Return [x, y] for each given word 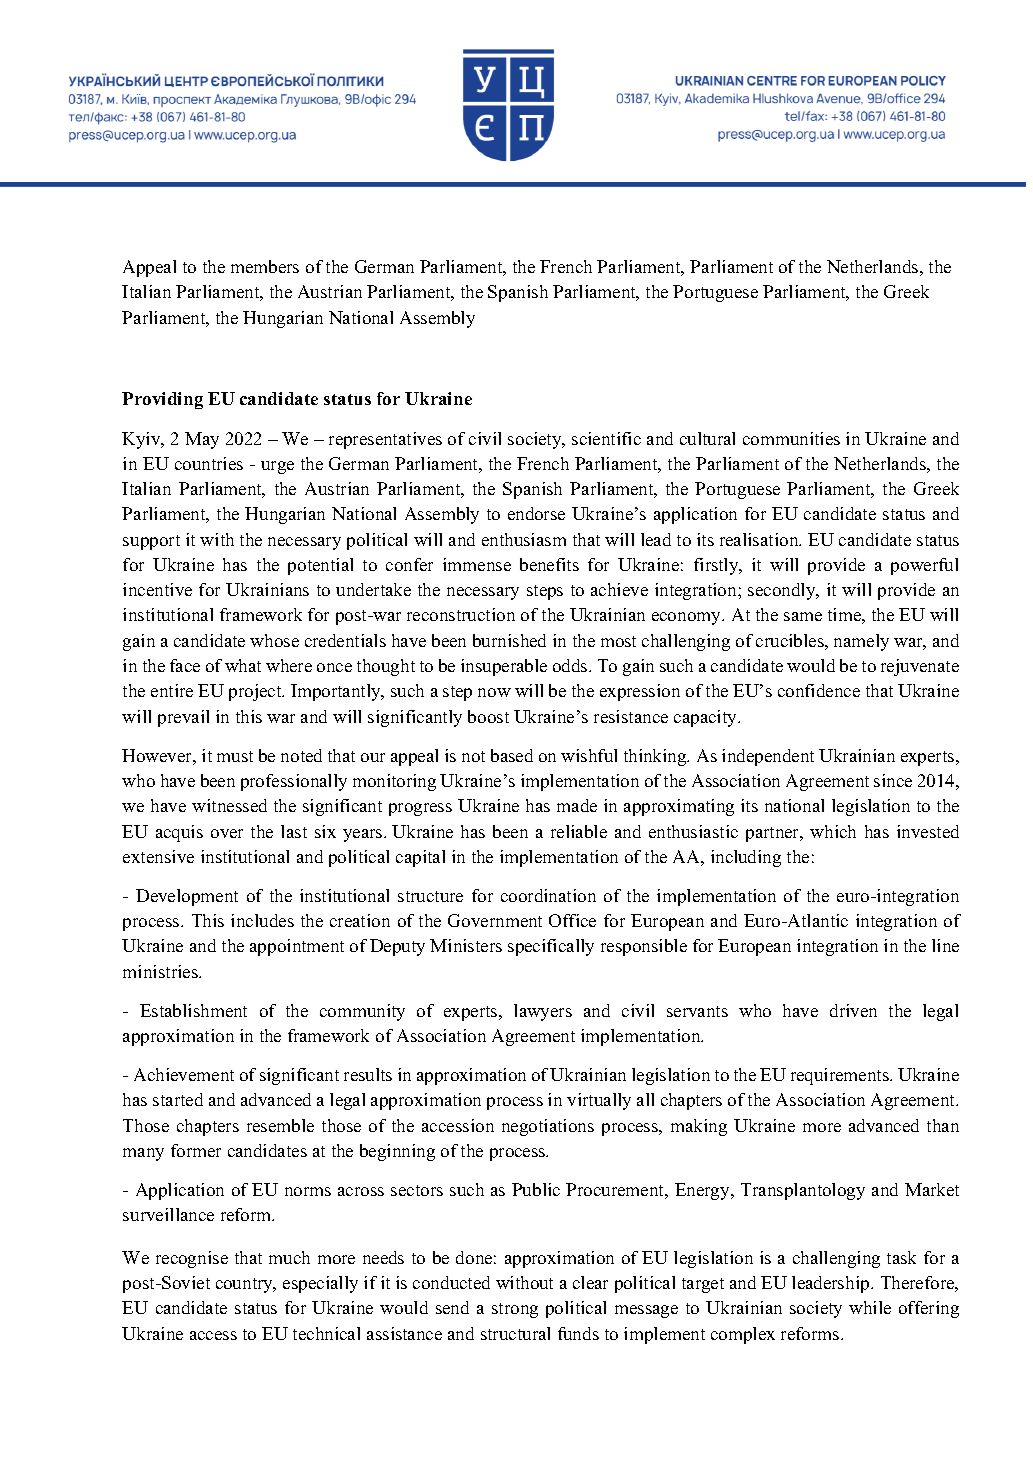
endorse [536, 513]
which [833, 831]
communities [791, 438]
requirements [841, 1076]
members [265, 266]
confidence [819, 690]
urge [277, 467]
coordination [548, 895]
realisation [760, 539]
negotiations [548, 1127]
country [246, 1285]
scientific [606, 438]
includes [262, 920]
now [494, 692]
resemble [280, 1125]
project [256, 692]
